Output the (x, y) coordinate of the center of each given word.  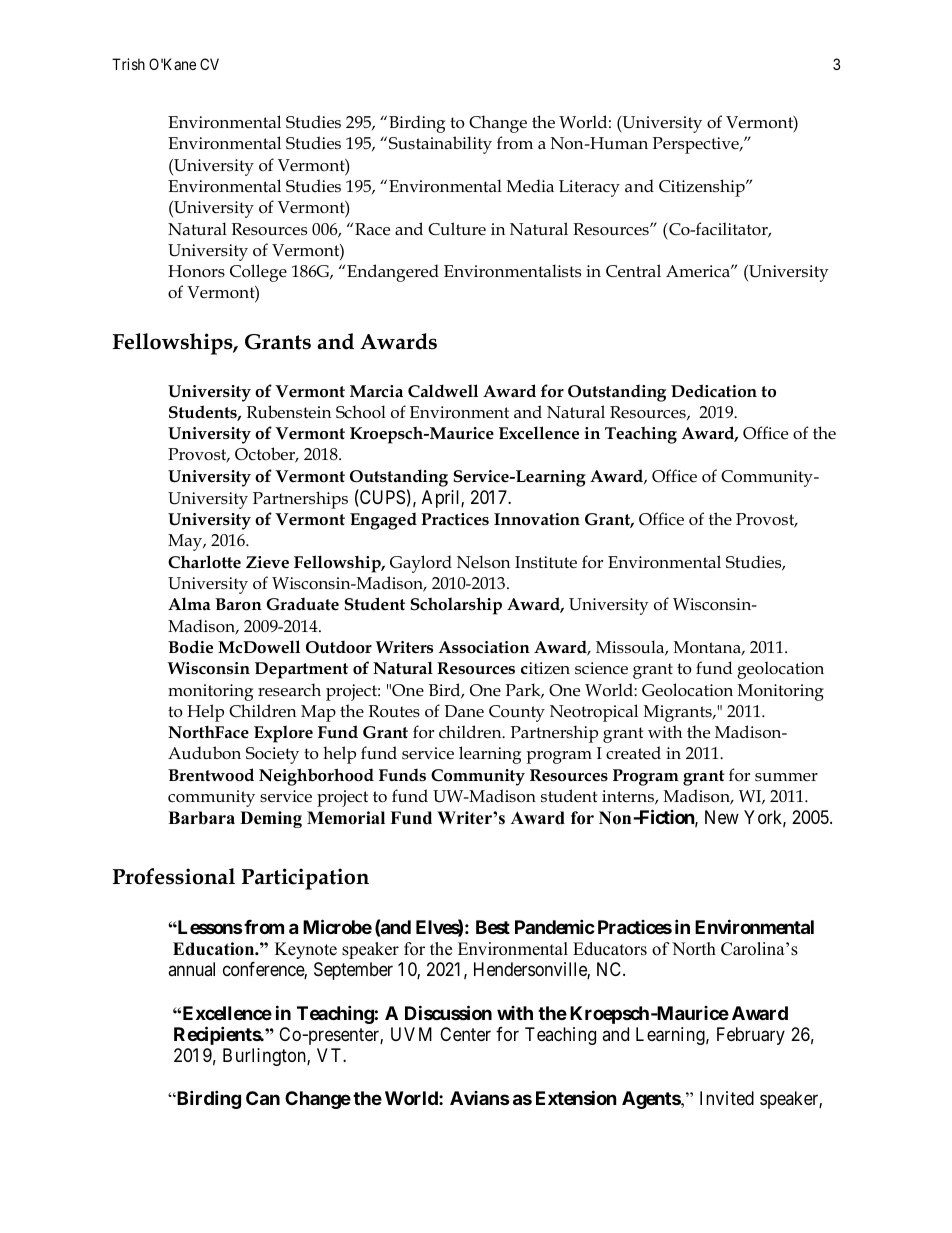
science (601, 668)
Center (465, 1034)
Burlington (265, 1057)
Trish (128, 64)
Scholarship (456, 606)
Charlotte (204, 562)
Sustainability (440, 145)
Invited (727, 1098)
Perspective (696, 145)
